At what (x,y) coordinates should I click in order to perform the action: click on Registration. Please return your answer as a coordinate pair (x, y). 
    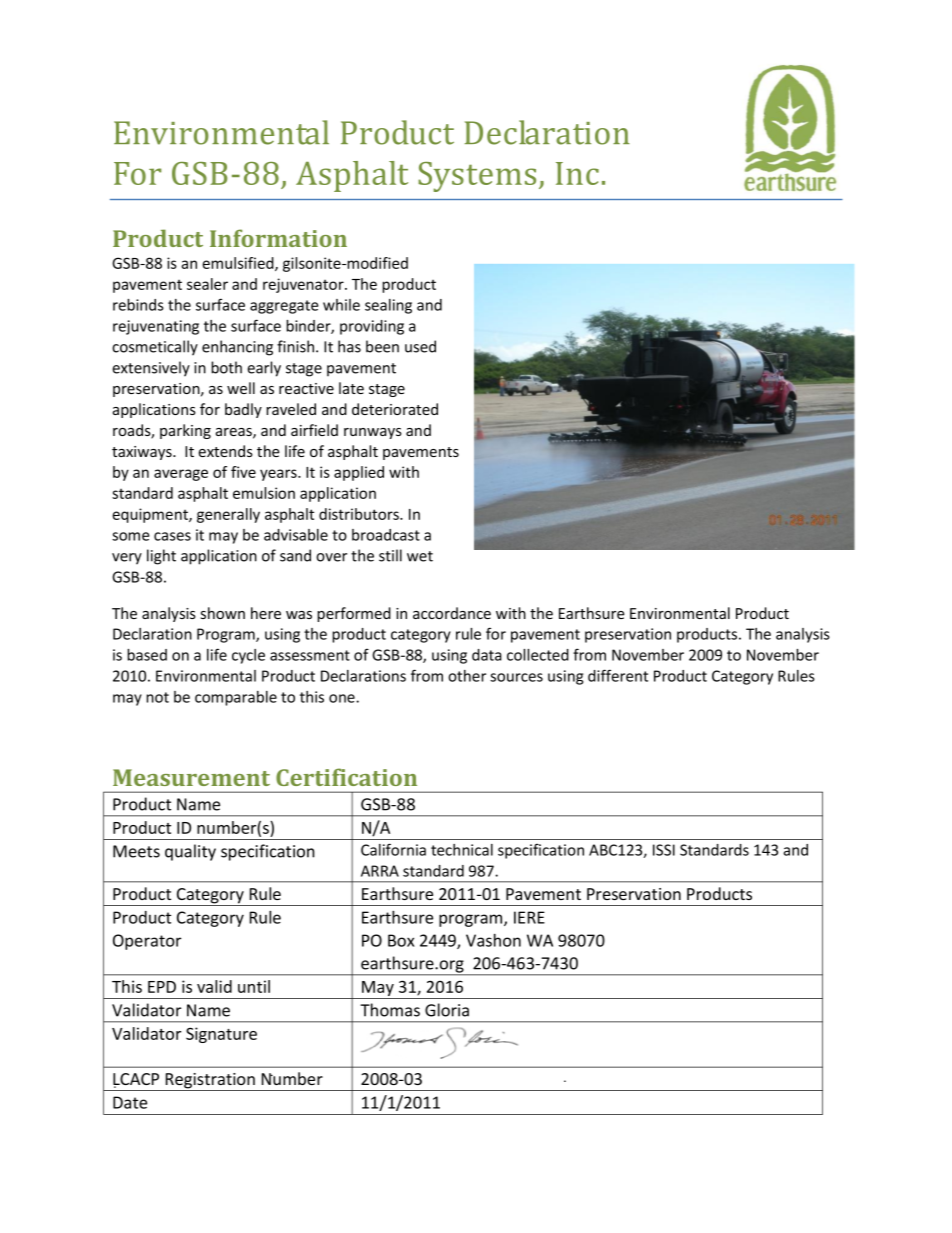
    Looking at the image, I should click on (210, 1082).
